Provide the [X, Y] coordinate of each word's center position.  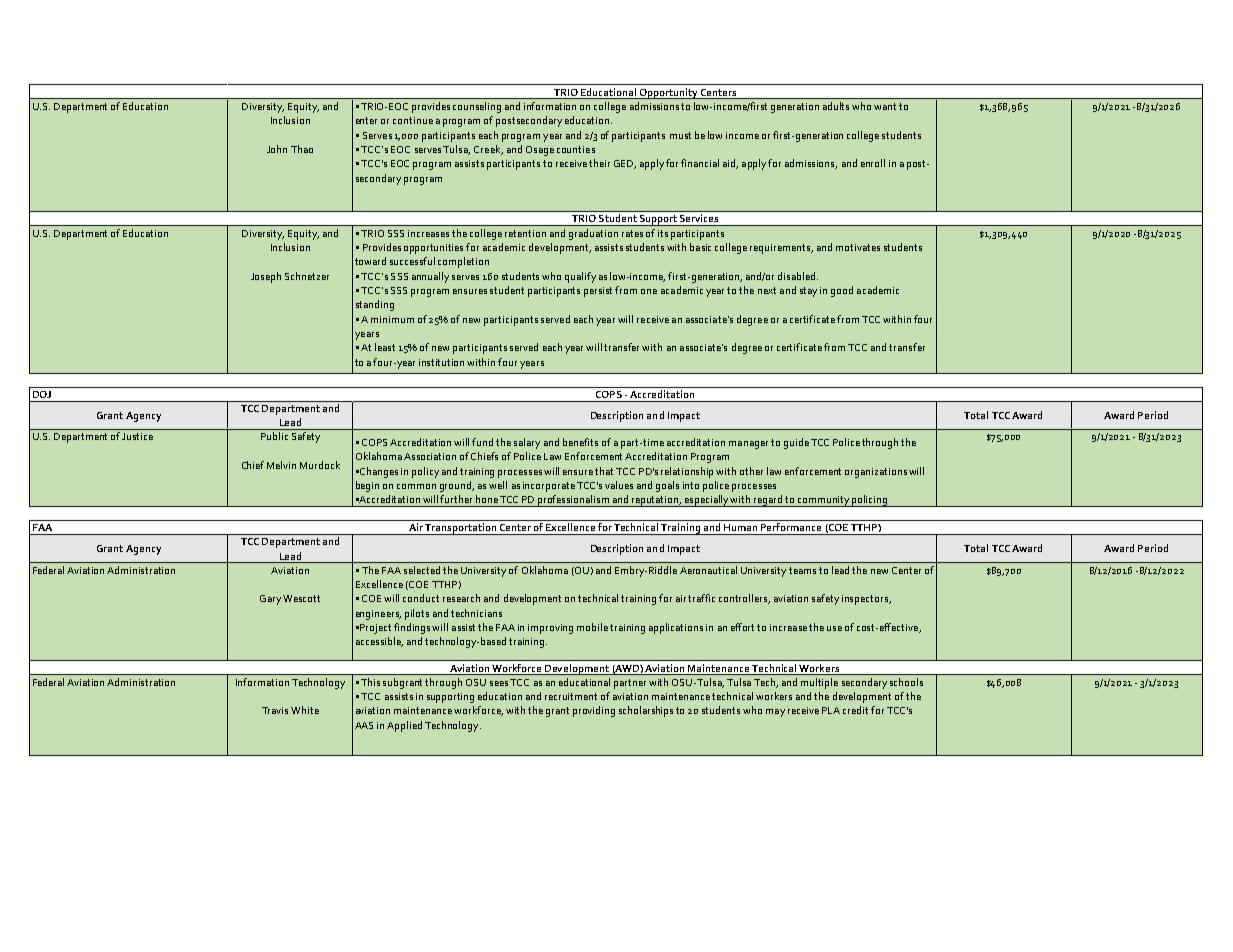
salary [527, 443]
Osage [540, 151]
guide [796, 443]
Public [274, 436]
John [277, 149]
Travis [275, 710]
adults [836, 106]
